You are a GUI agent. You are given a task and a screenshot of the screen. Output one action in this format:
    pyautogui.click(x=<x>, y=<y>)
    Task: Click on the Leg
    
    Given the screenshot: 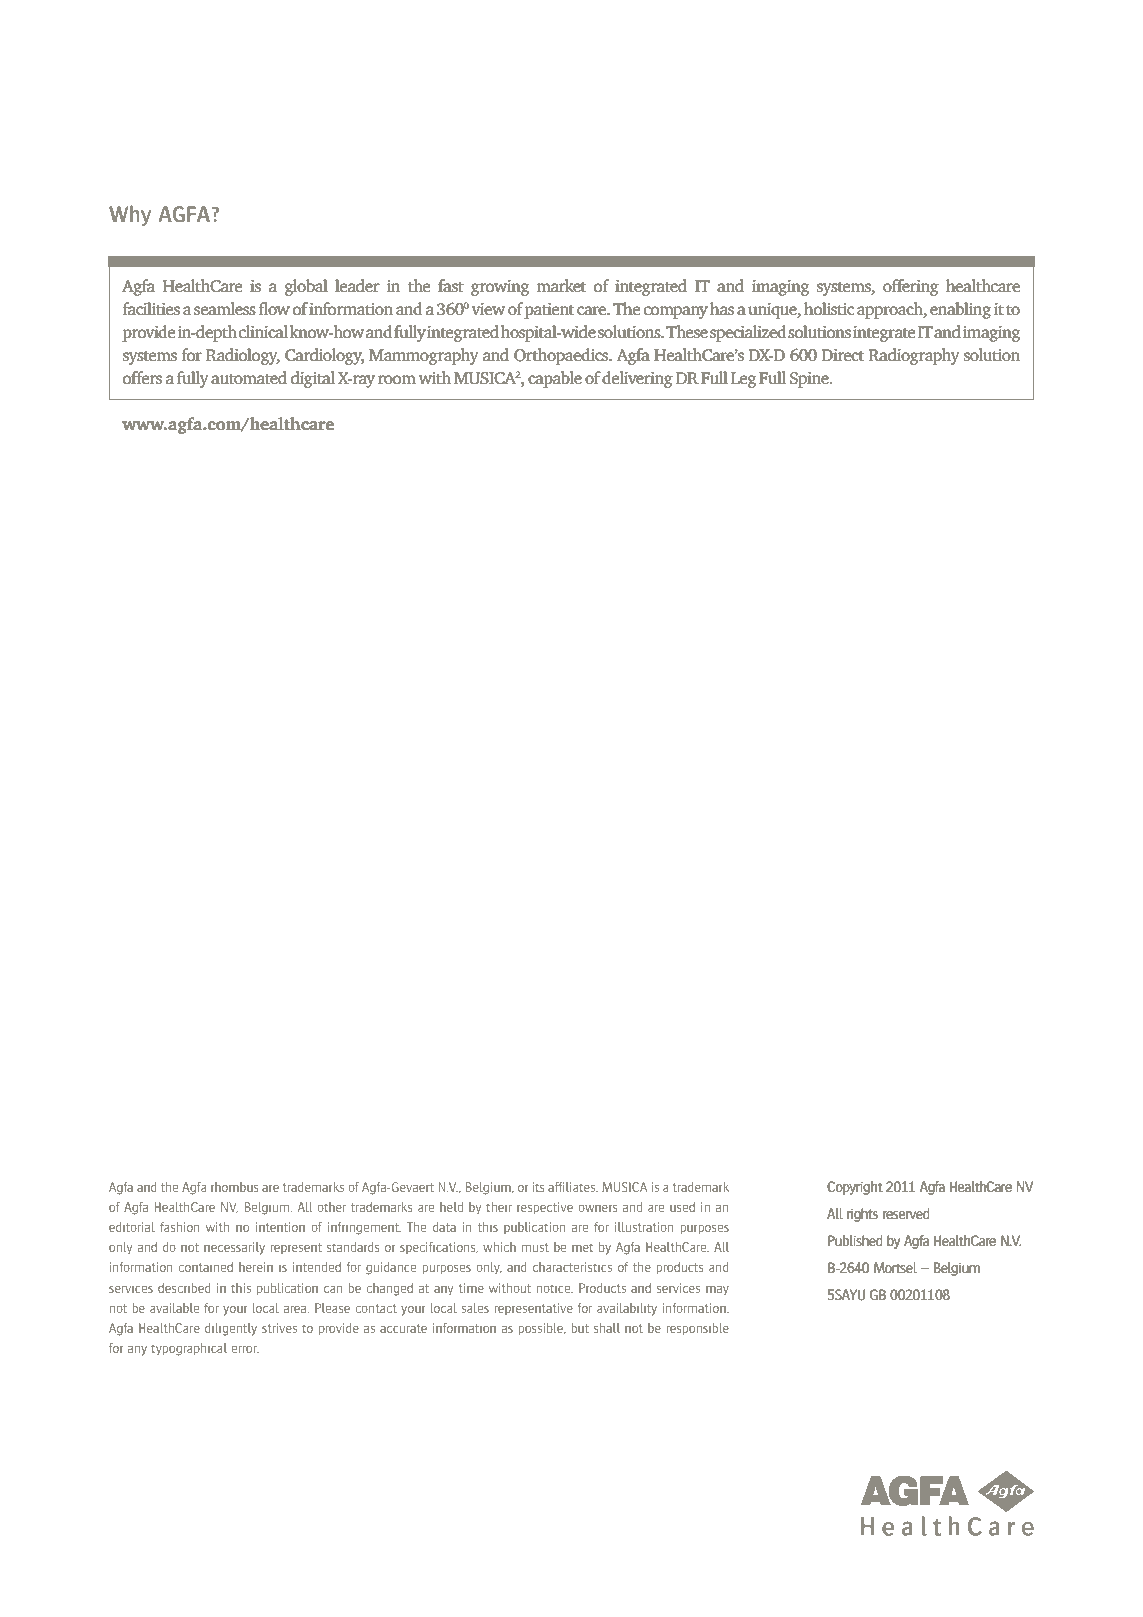 What is the action you would take?
    pyautogui.click(x=744, y=380)
